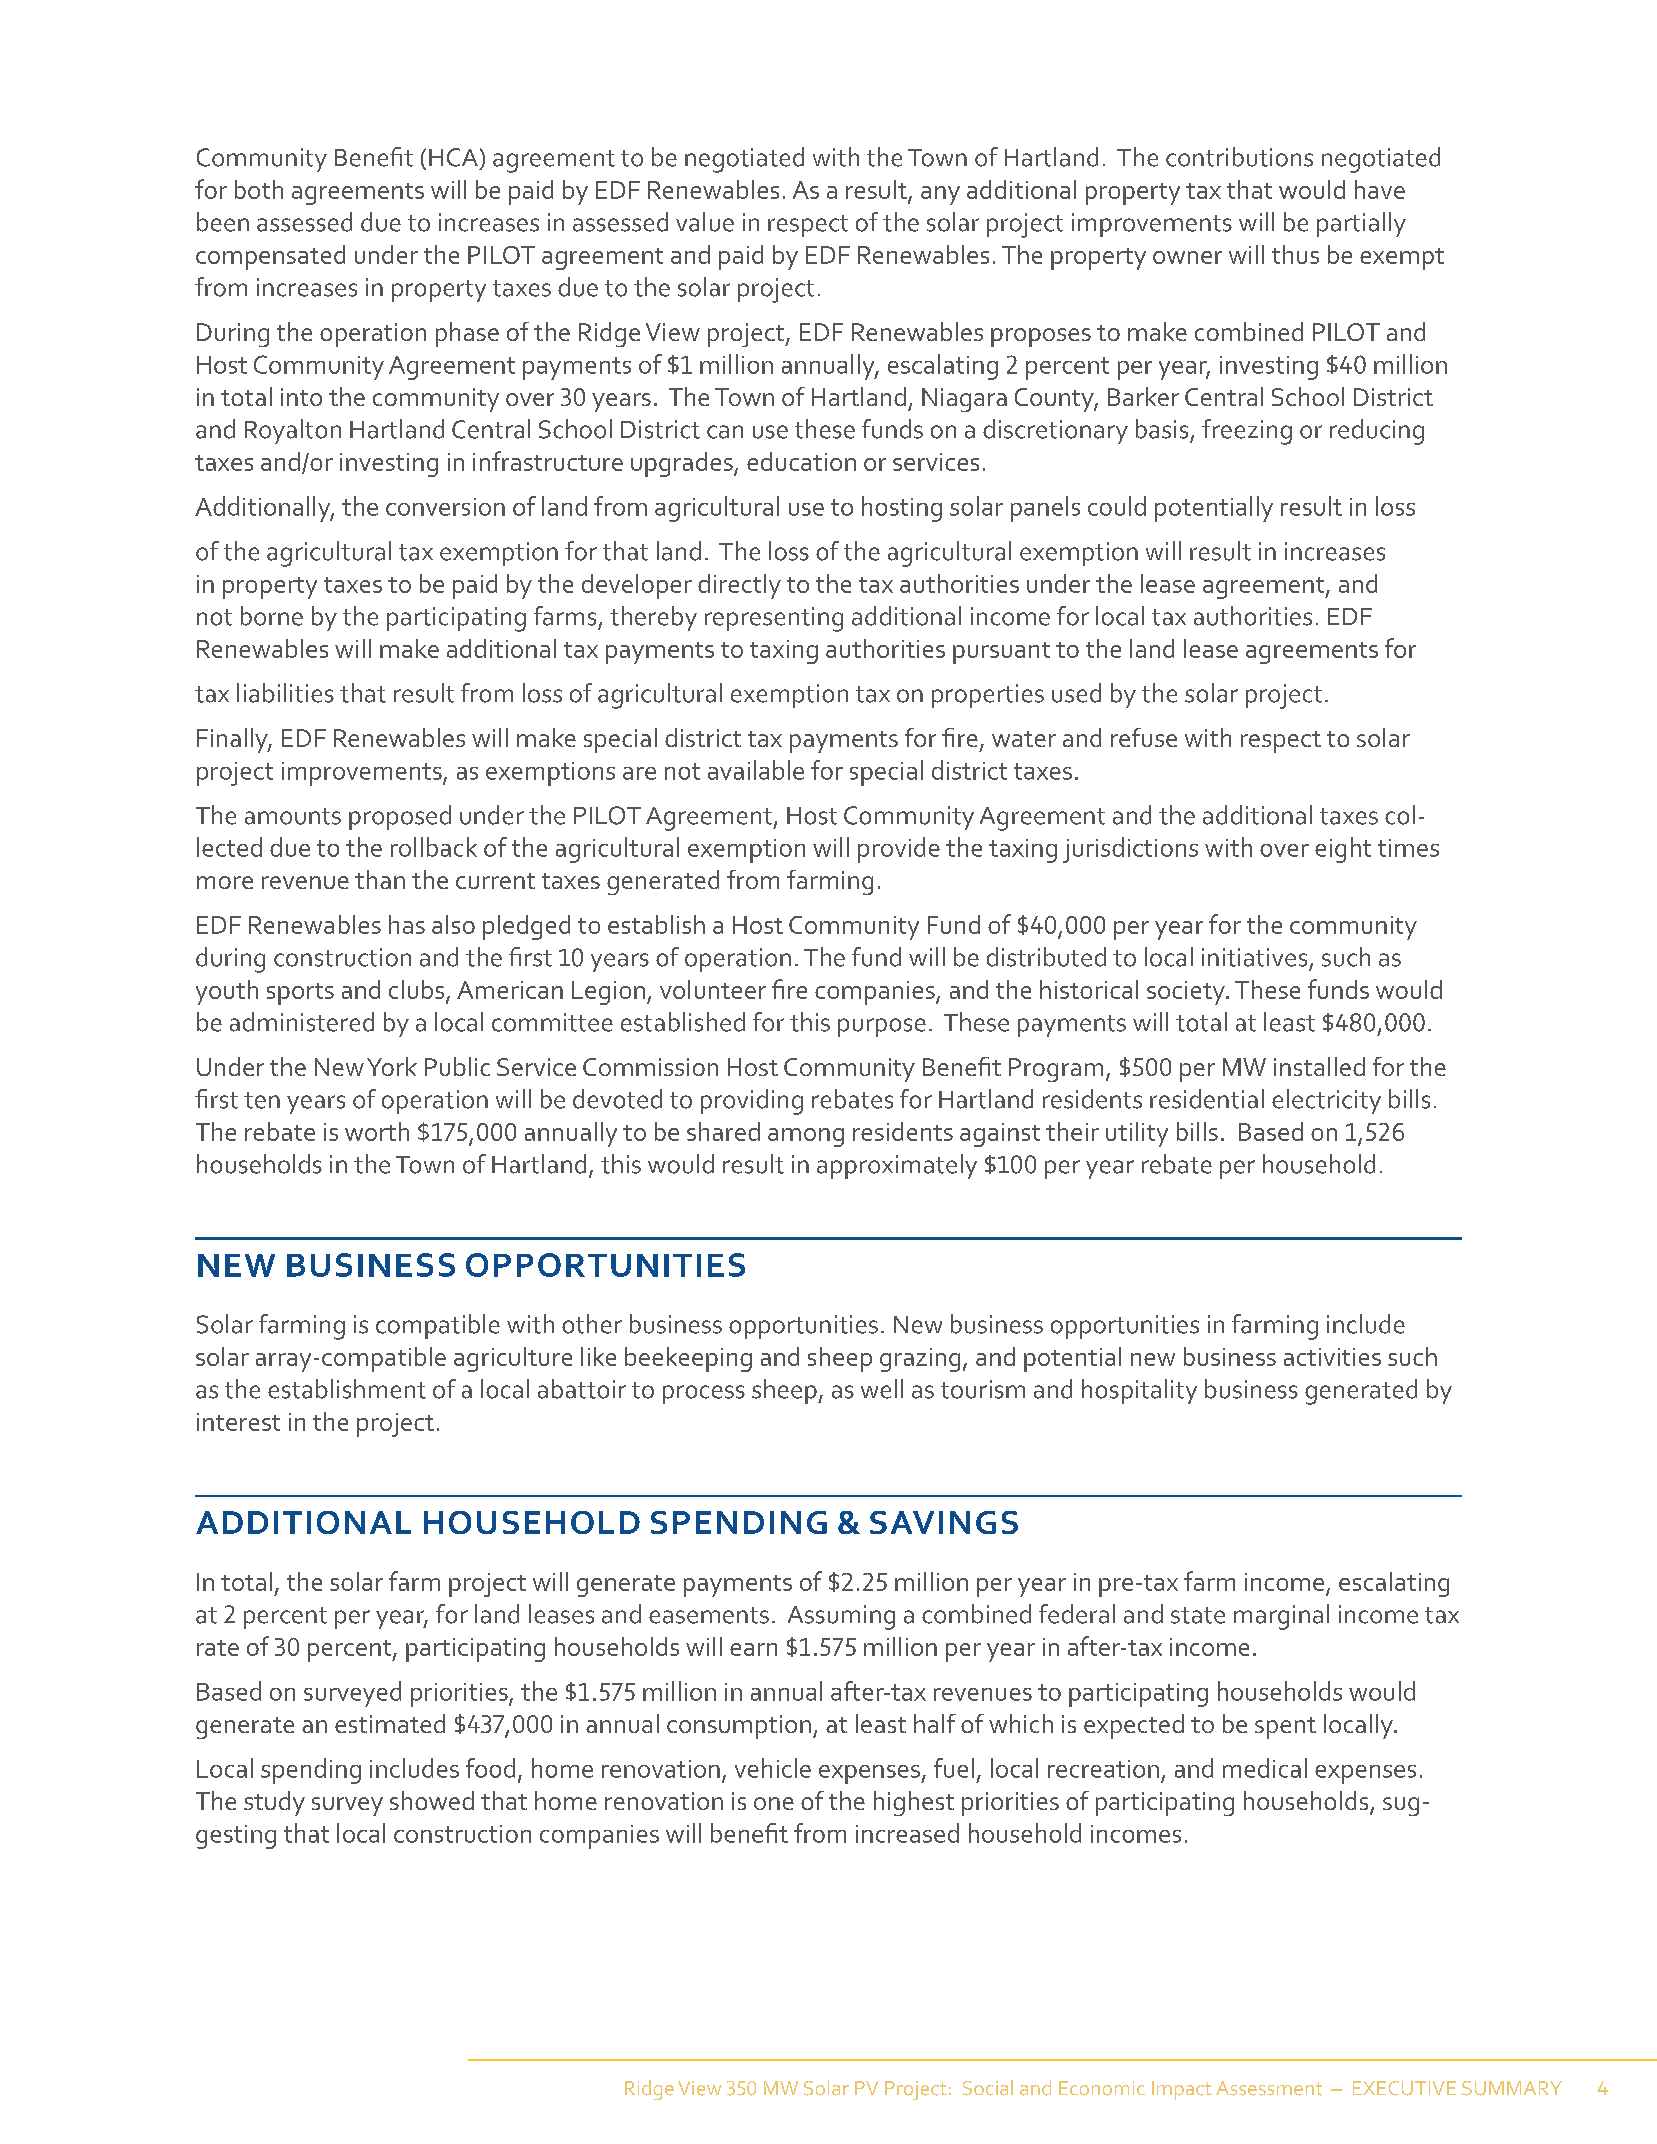 Image resolution: width=1657 pixels, height=2144 pixels. I want to click on showed, so click(432, 1800).
